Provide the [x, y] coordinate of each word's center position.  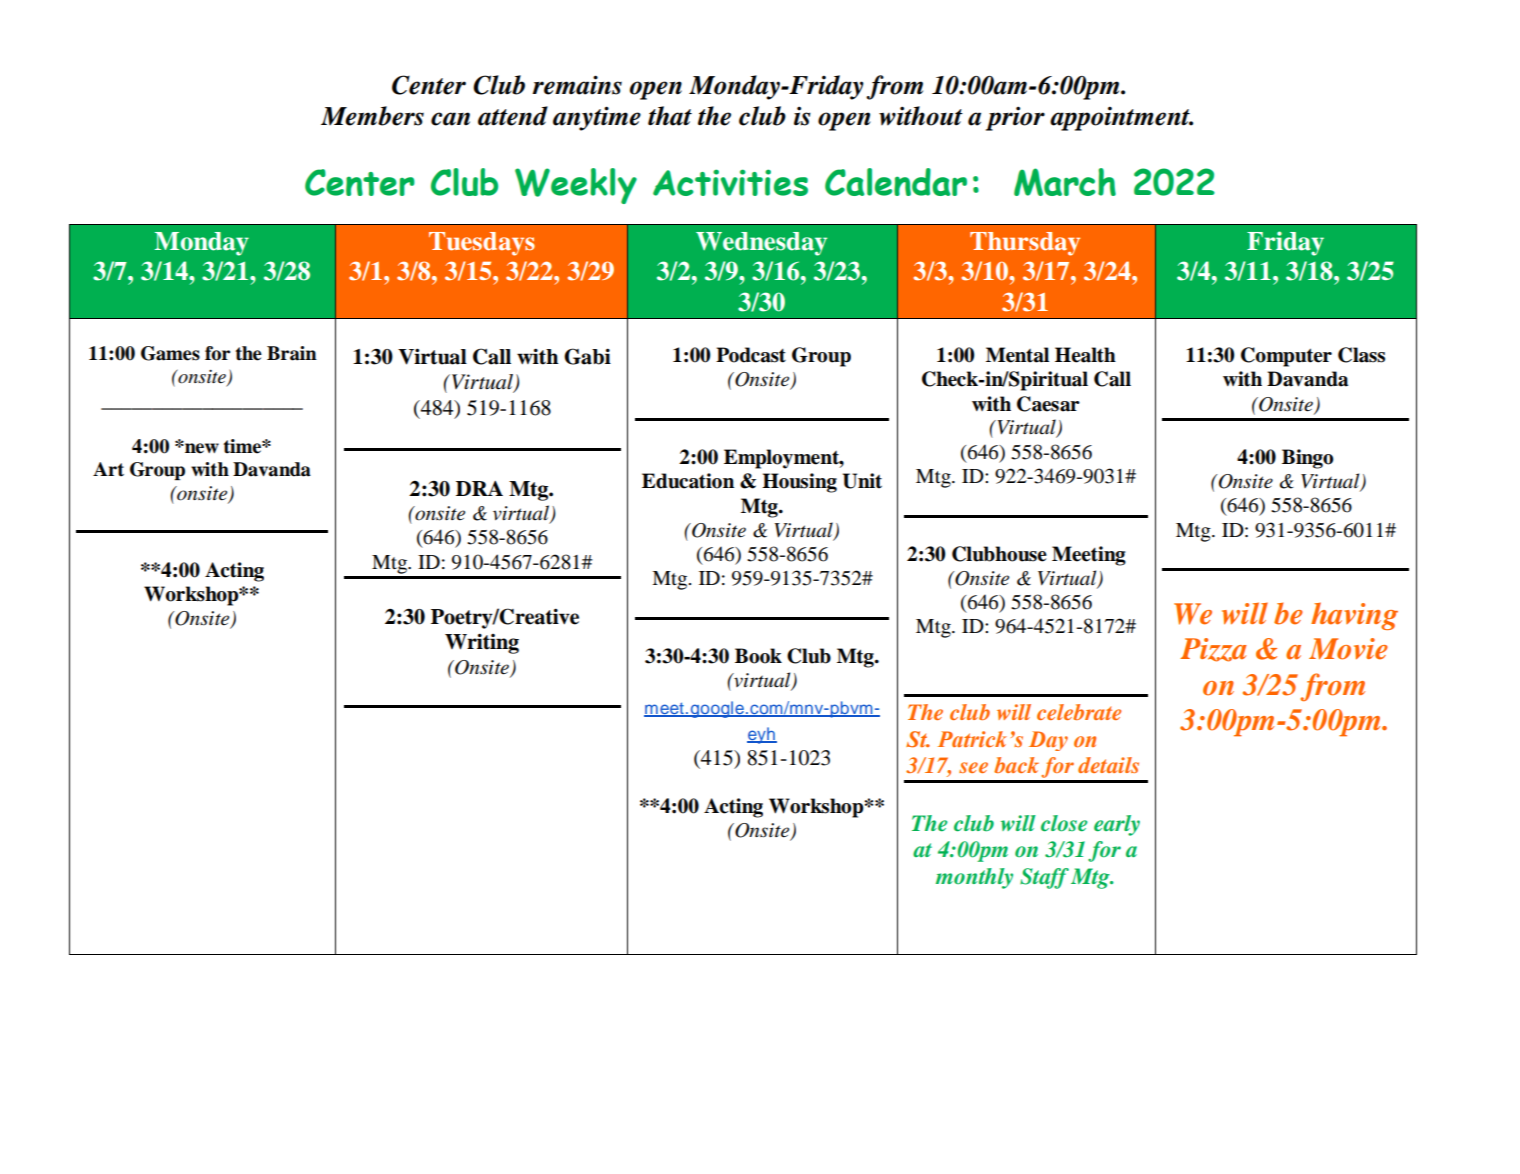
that [670, 116]
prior [1015, 118]
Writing [482, 643]
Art [108, 469]
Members [372, 116]
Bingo [1307, 459]
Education [688, 481]
